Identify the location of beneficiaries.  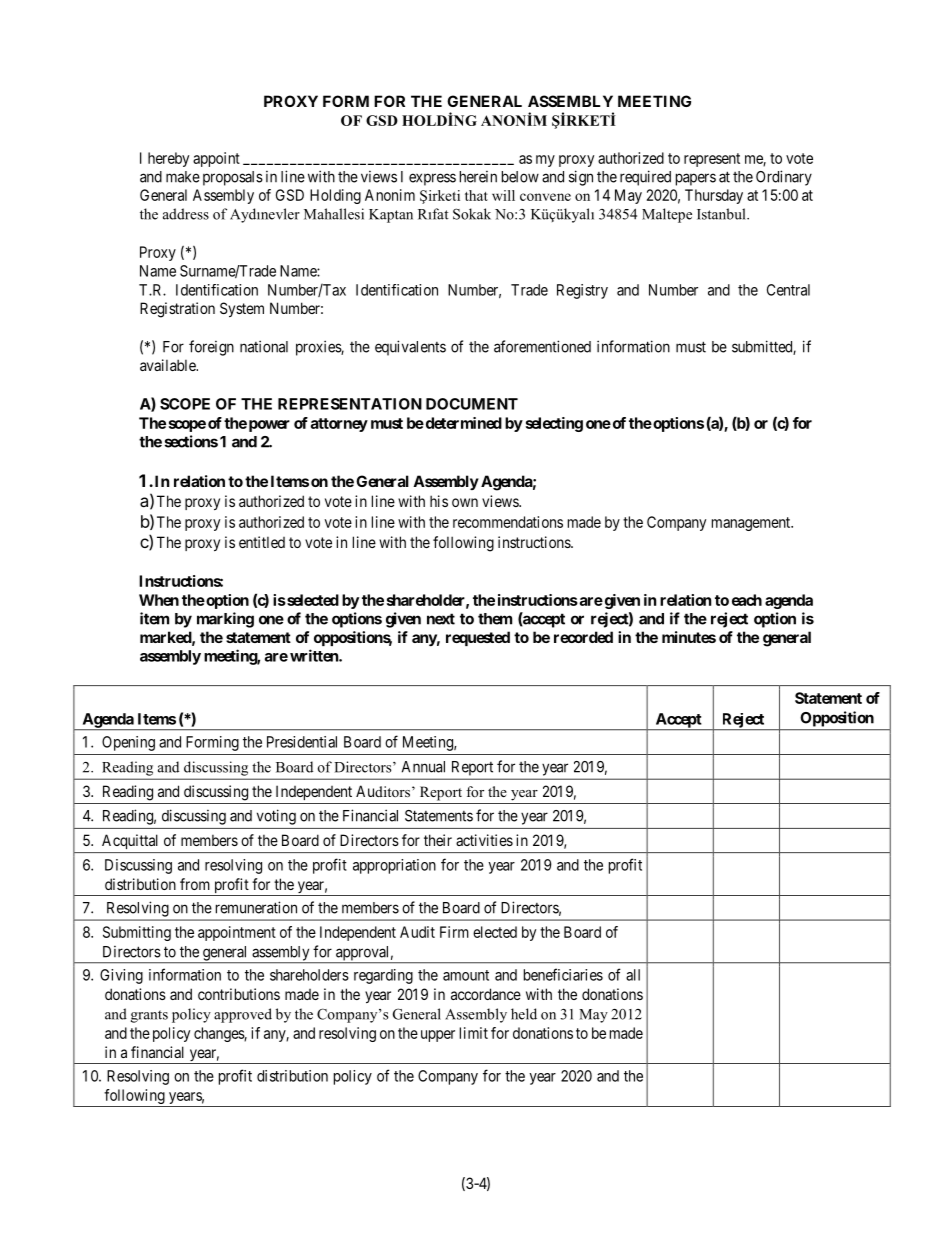
(563, 974).
